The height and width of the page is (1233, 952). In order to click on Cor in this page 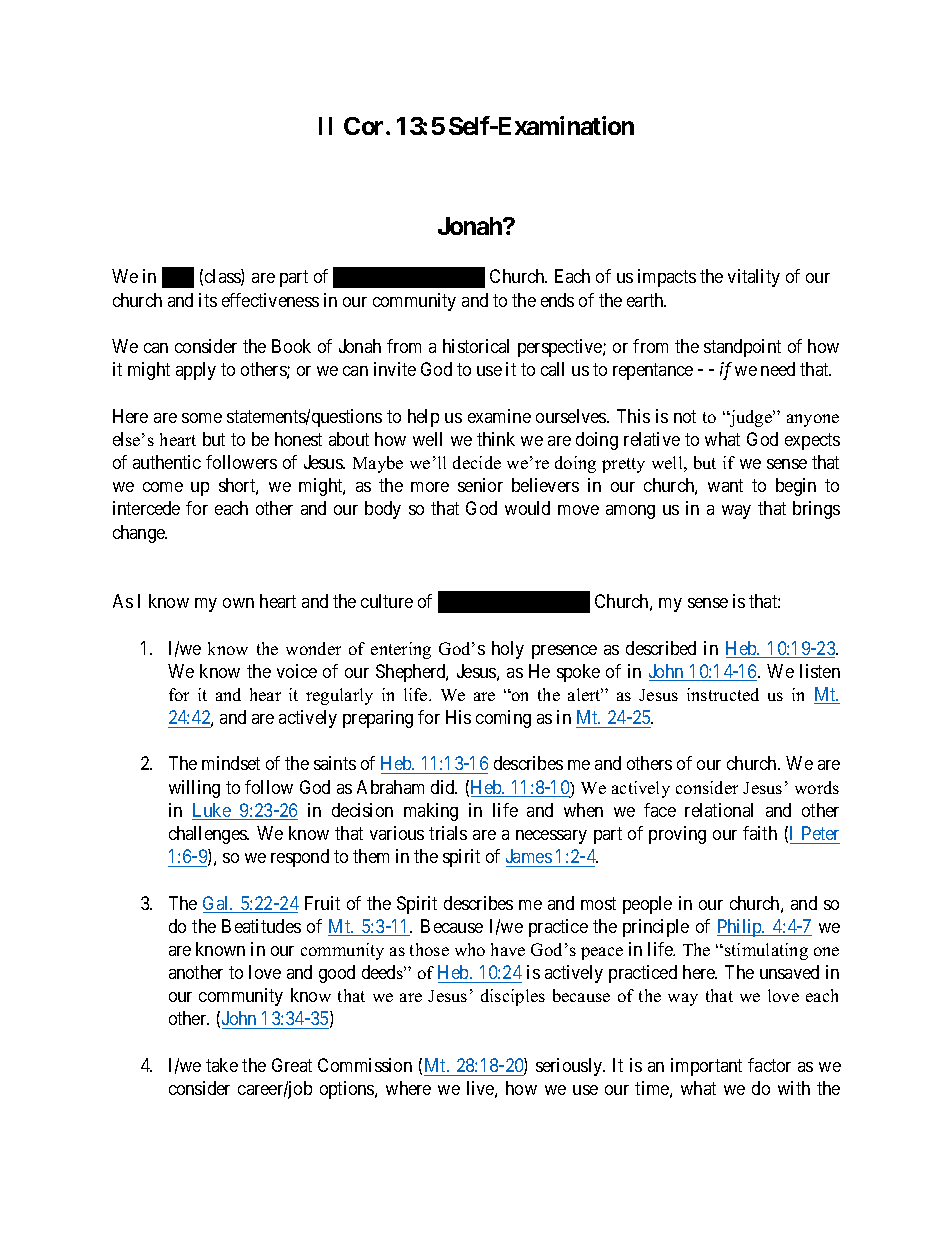, I will do `click(365, 126)`.
